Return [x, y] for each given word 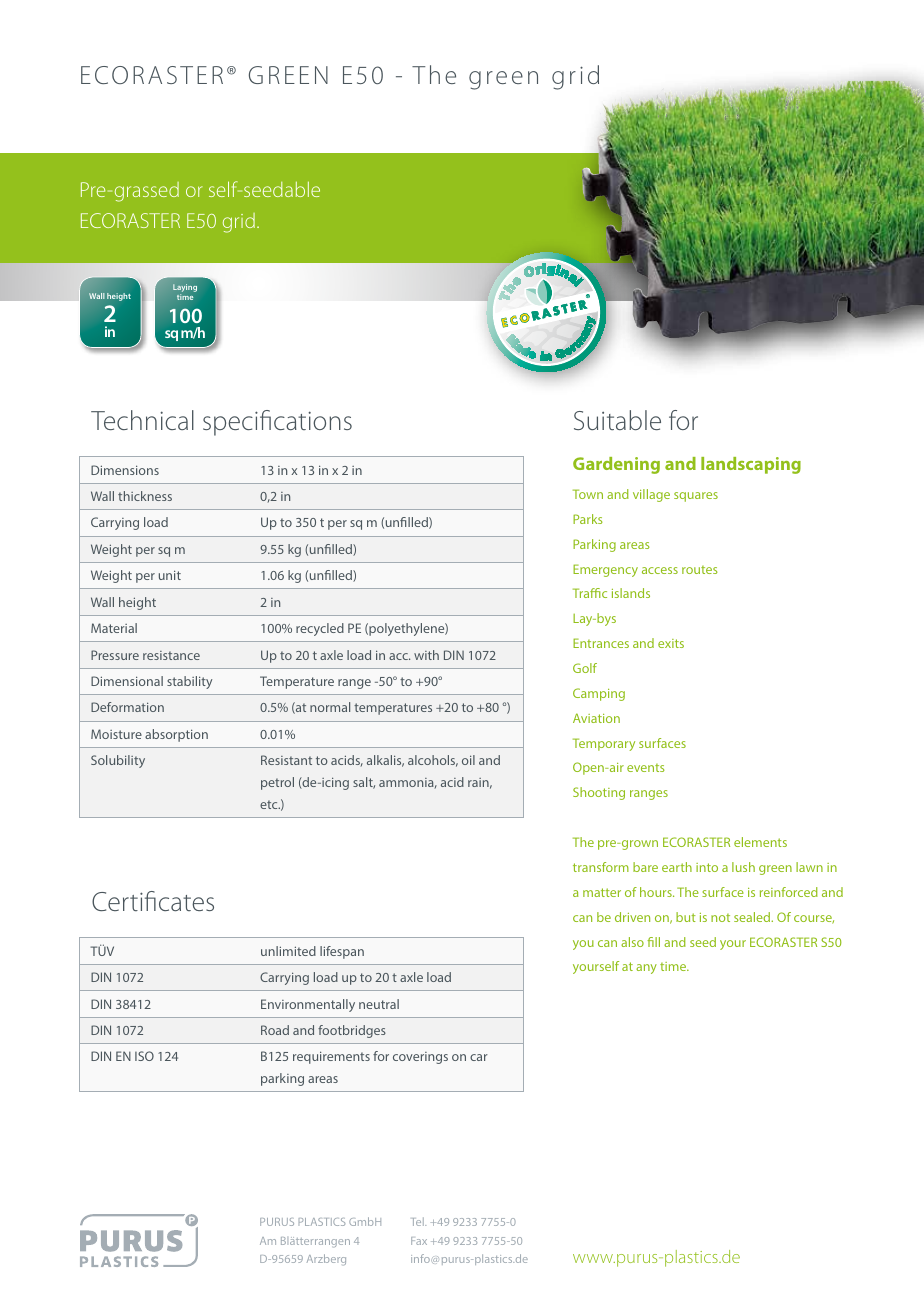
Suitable [617, 420]
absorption [176, 735]
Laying [185, 288]
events [646, 768]
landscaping [751, 465]
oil [468, 760]
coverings [420, 1058]
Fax [419, 1241]
